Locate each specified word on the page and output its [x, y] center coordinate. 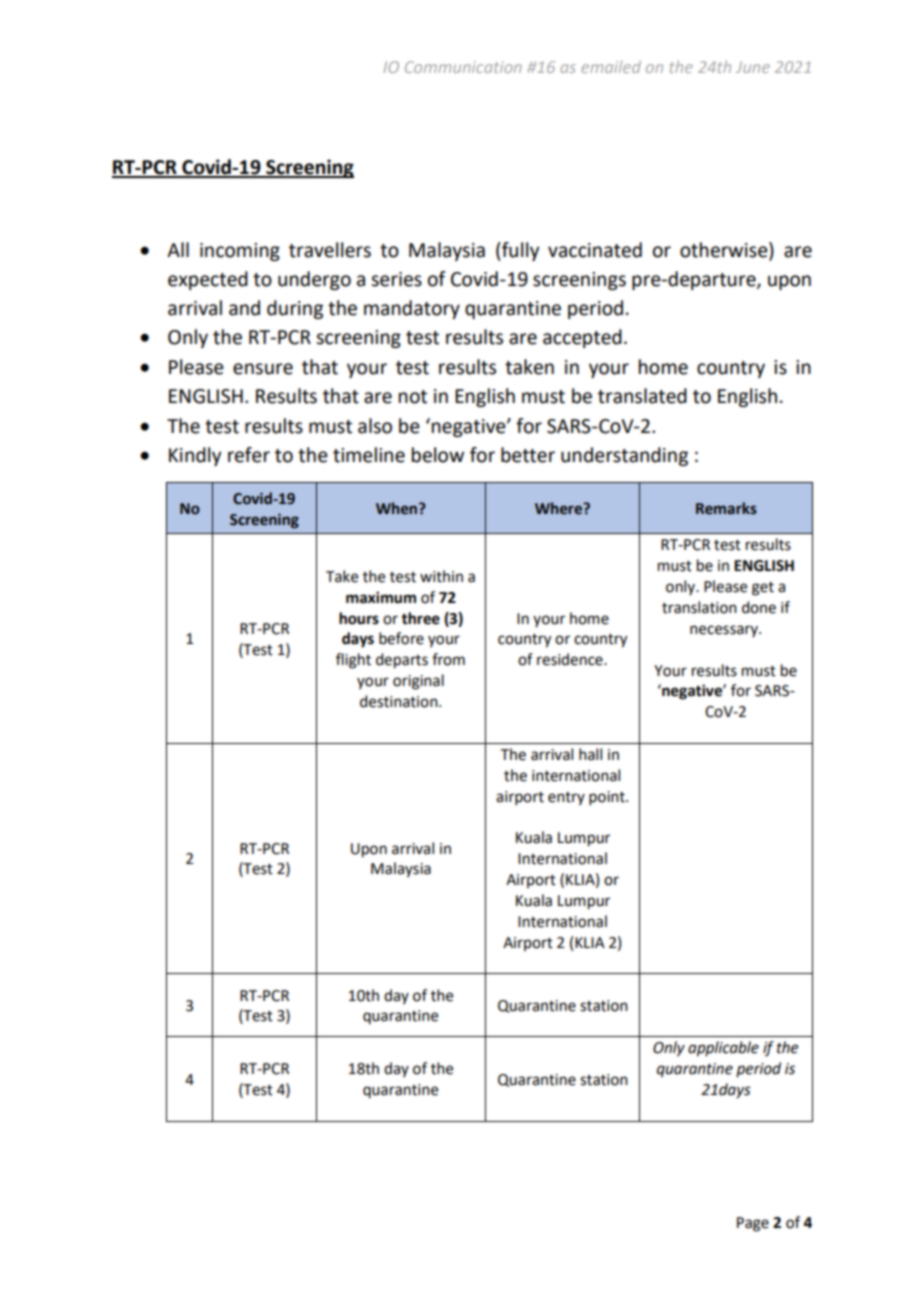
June [753, 67]
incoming [240, 252]
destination [400, 701]
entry [566, 798]
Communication [463, 67]
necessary [725, 631]
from [448, 659]
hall [590, 754]
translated [642, 396]
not [413, 397]
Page [753, 1224]
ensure [263, 369]
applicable [723, 1049]
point [608, 798]
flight [353, 661]
